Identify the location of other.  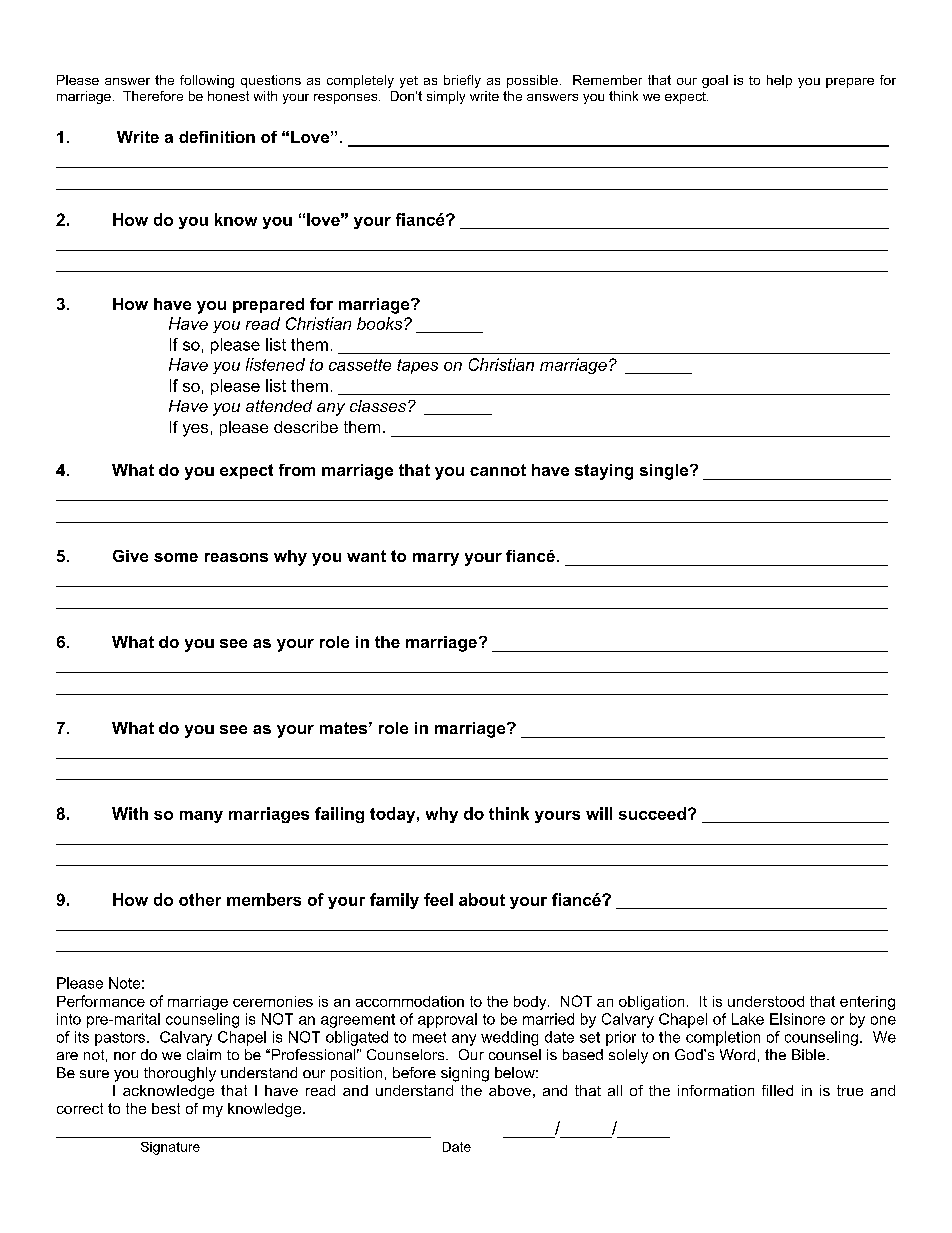
(200, 899).
